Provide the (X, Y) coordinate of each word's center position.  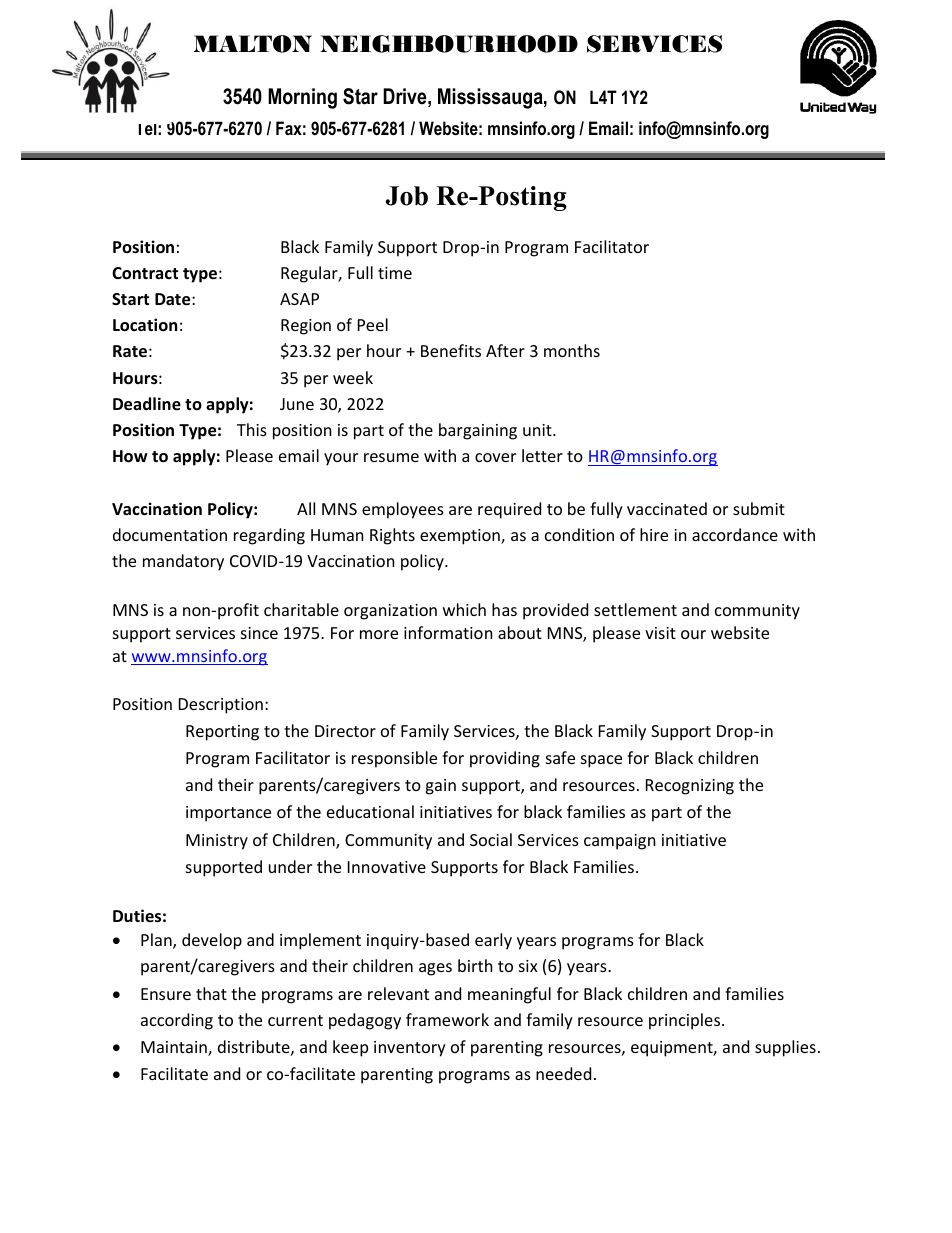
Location (145, 325)
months (572, 350)
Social (491, 839)
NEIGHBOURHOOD (449, 44)
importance (228, 814)
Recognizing (690, 787)
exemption (461, 537)
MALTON (252, 44)
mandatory (183, 562)
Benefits (451, 350)
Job (407, 196)
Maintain (175, 1048)
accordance (735, 534)
